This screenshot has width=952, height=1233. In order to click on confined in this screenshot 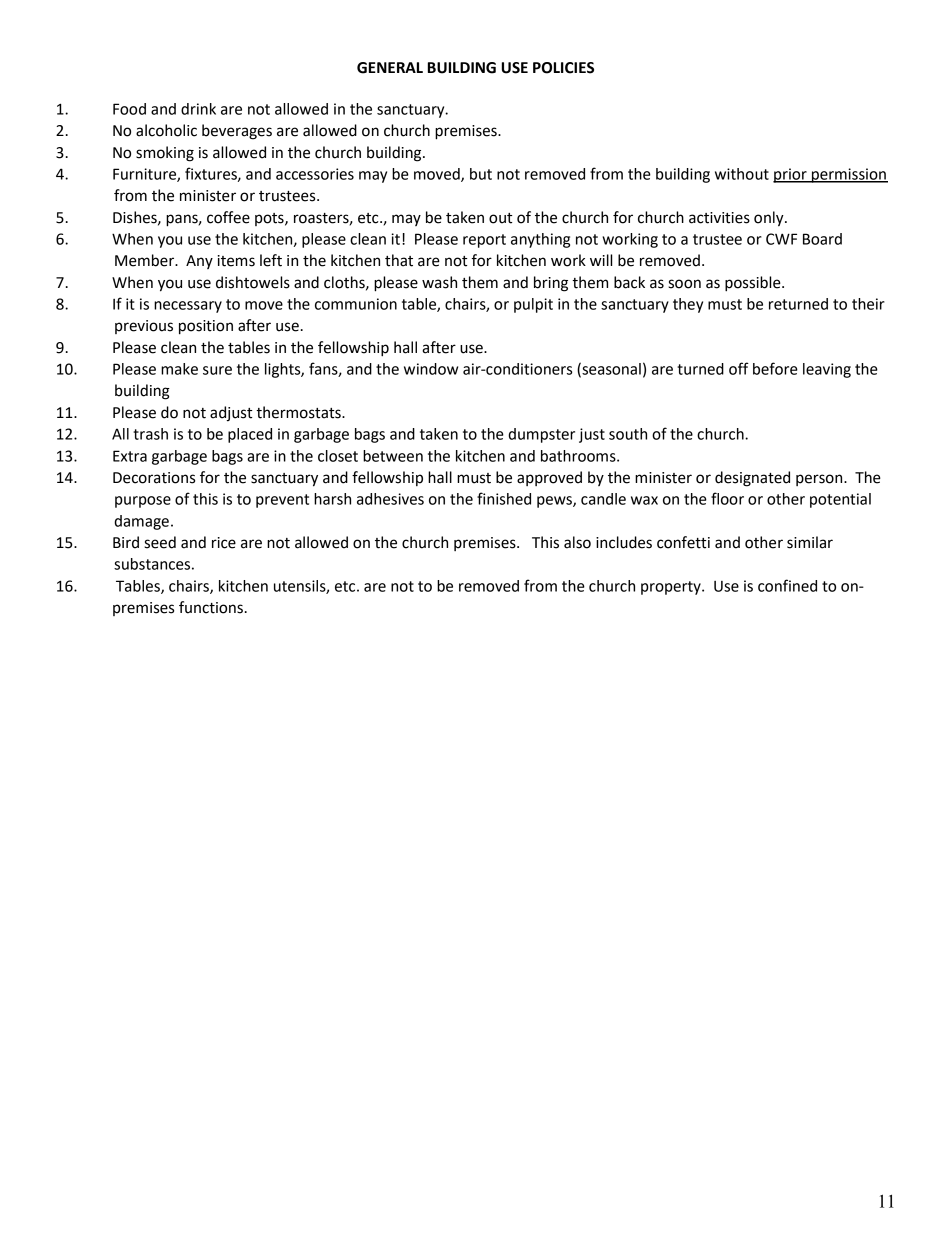, I will do `click(787, 585)`.
